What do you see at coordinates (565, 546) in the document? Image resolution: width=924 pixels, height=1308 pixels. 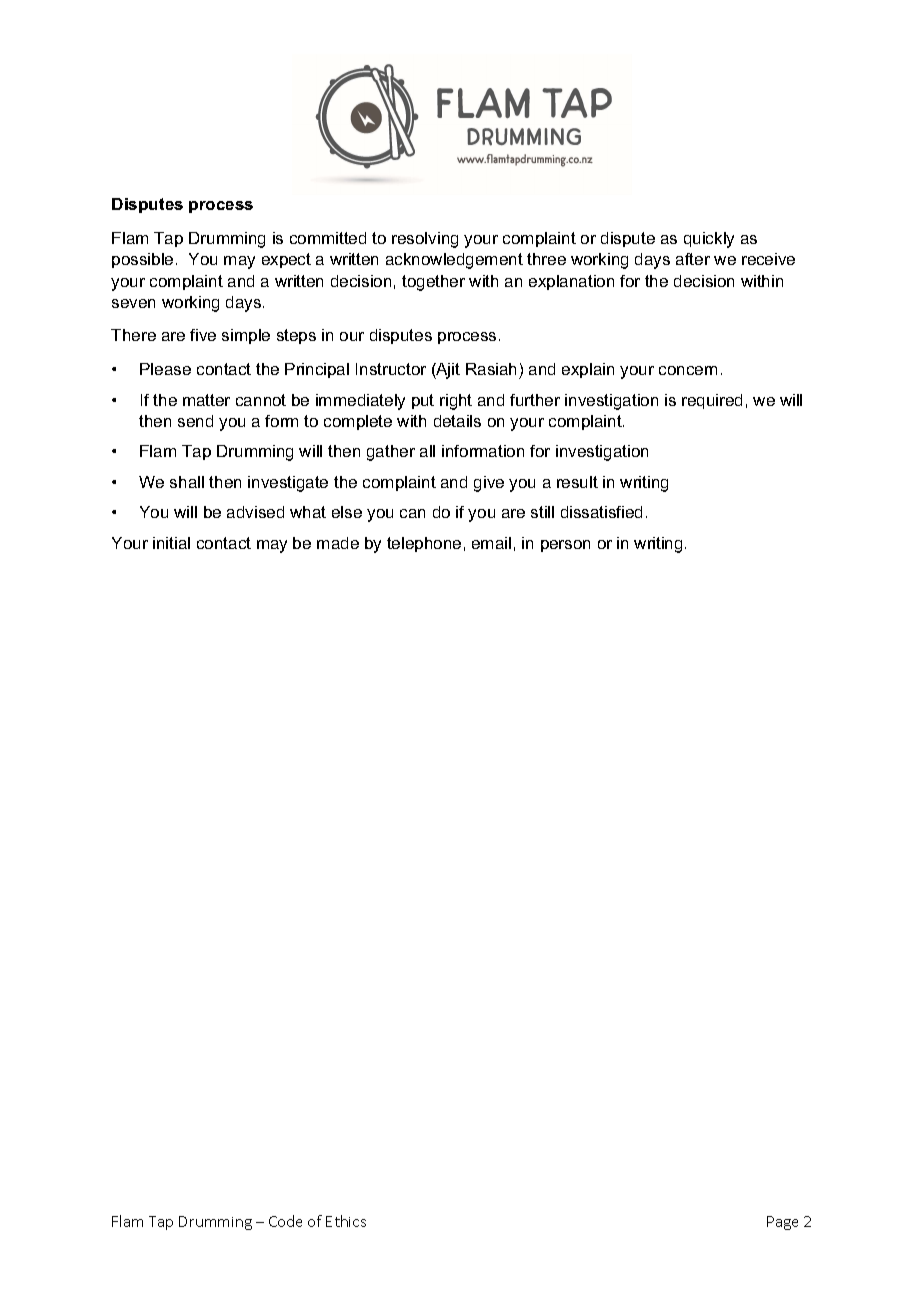 I see `person` at bounding box center [565, 546].
